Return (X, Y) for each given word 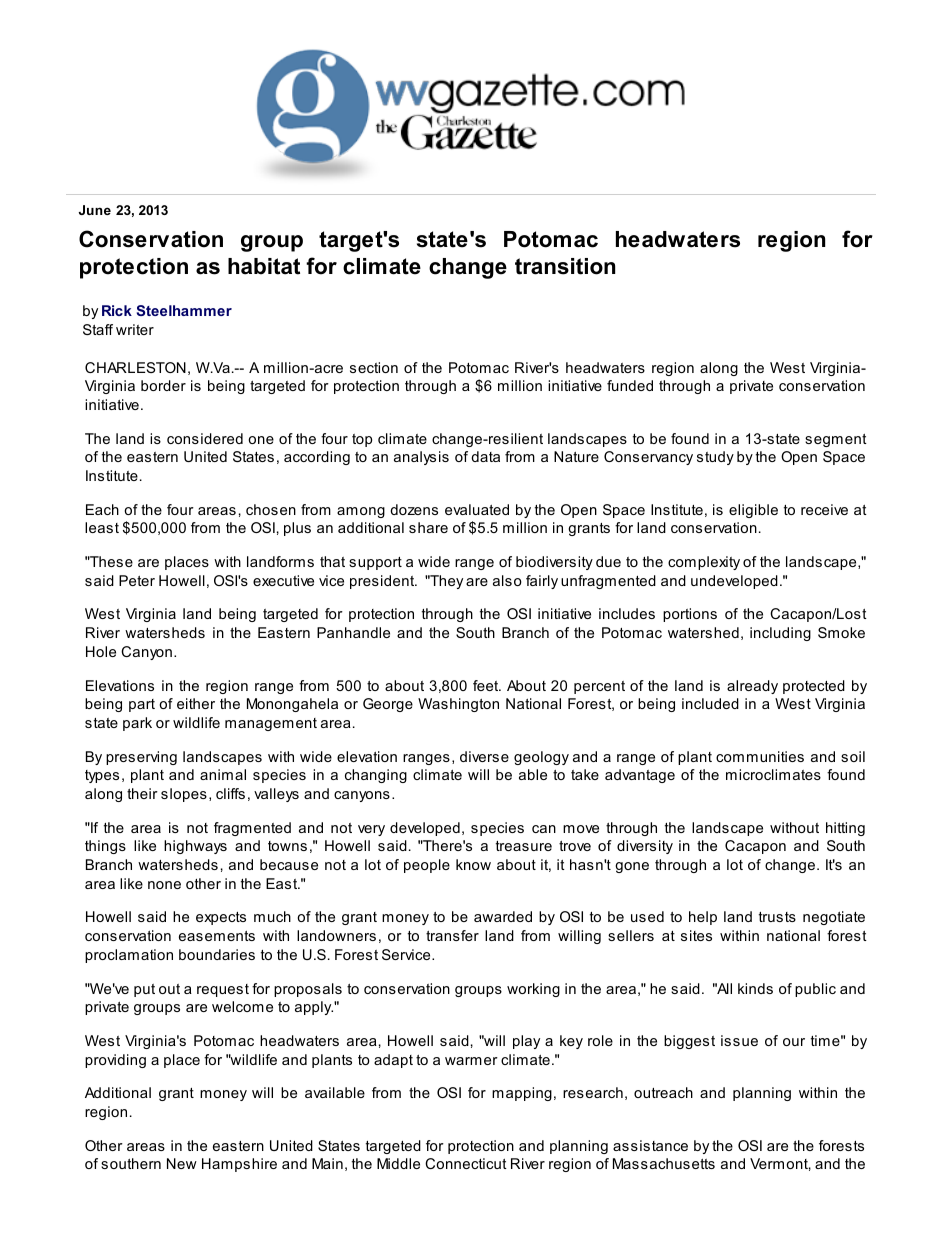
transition (565, 266)
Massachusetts (664, 1163)
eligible (753, 511)
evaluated (477, 509)
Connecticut (466, 1163)
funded (630, 385)
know (473, 864)
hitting (845, 829)
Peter (137, 580)
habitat (264, 266)
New (182, 1163)
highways (195, 847)
